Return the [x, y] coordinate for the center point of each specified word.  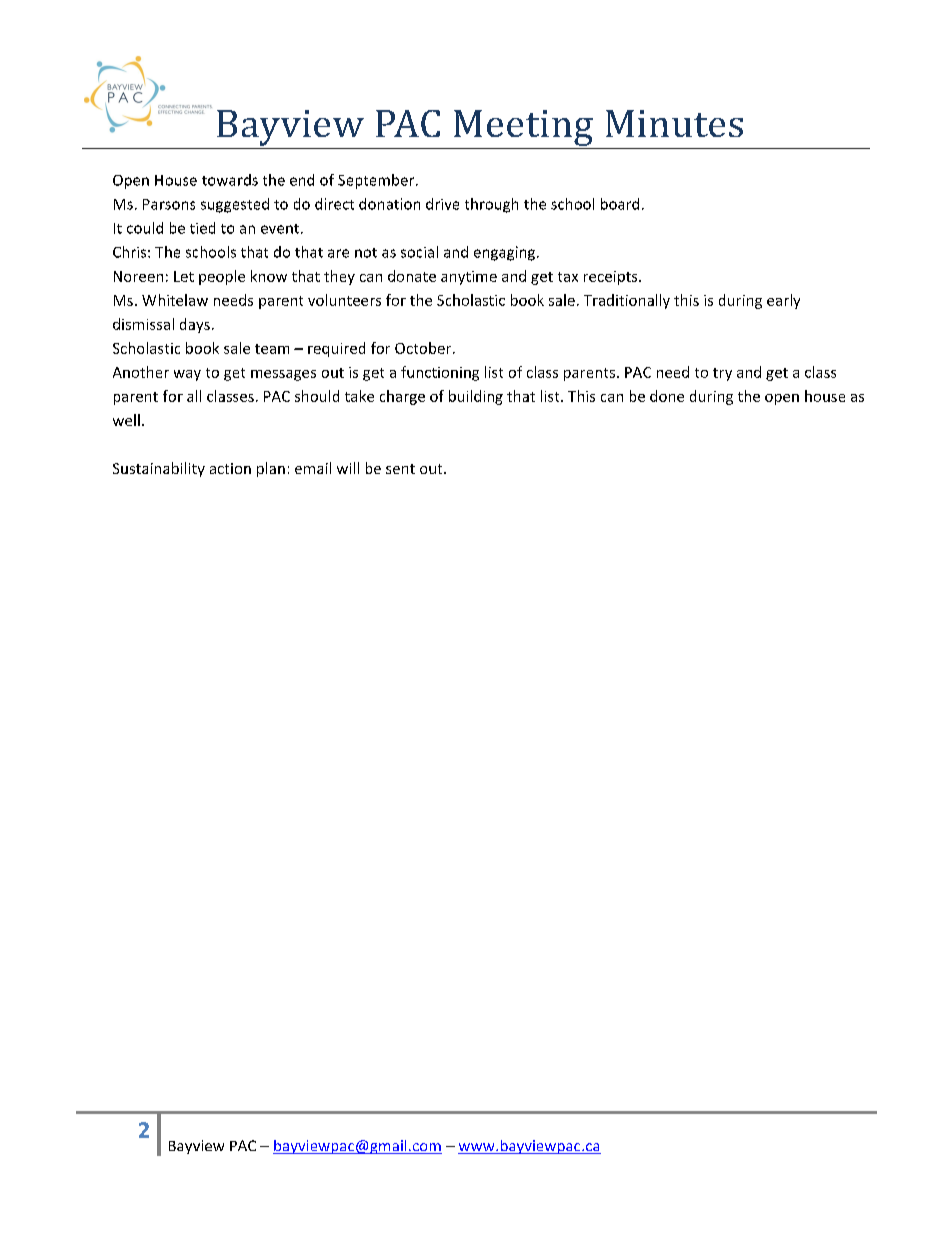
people [222, 277]
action [230, 468]
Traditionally [627, 301]
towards [230, 180]
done [667, 396]
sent [400, 469]
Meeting [523, 128]
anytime [469, 278]
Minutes [674, 123]
